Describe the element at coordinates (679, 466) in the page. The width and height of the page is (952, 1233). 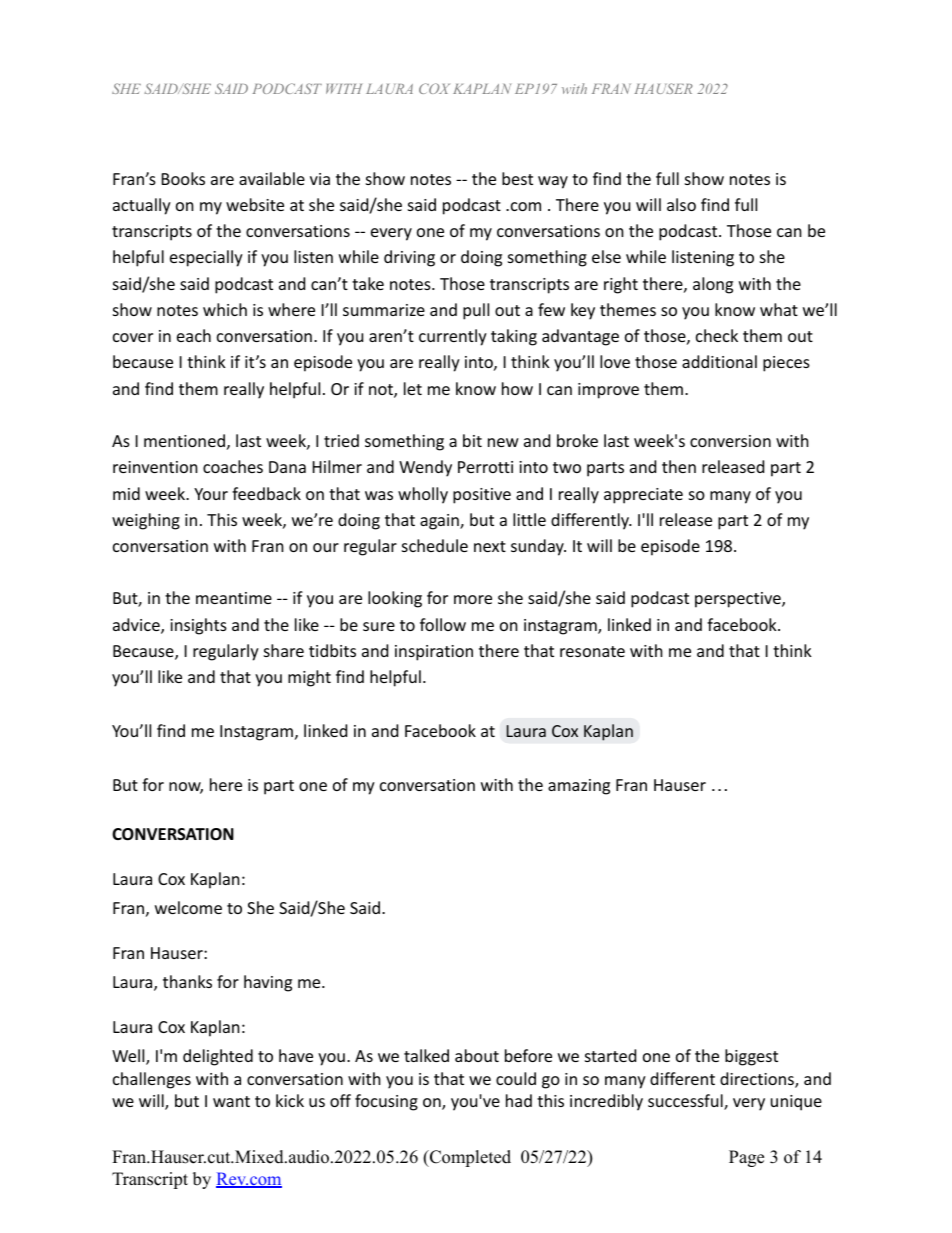
I see `then` at that location.
